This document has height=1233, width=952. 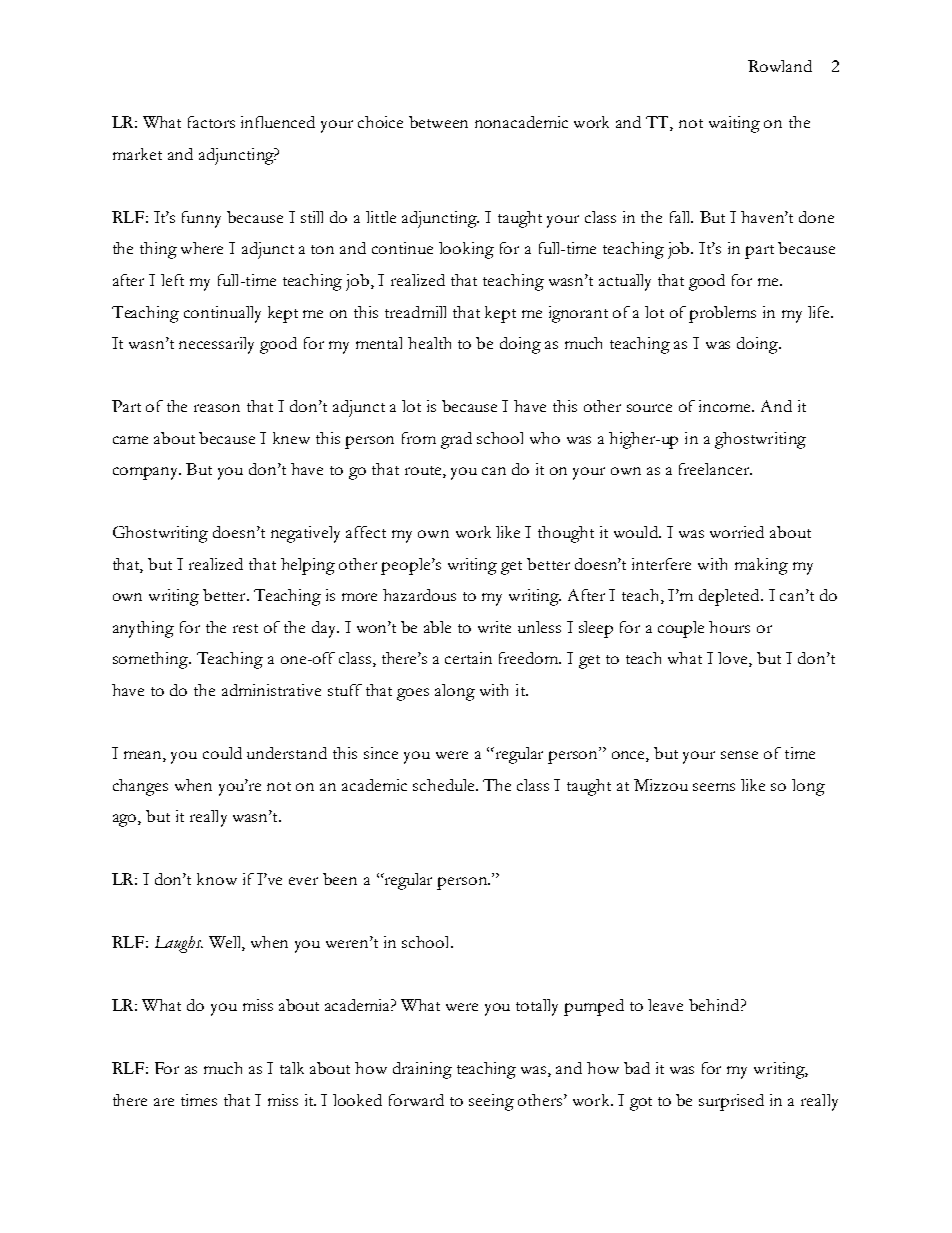 I want to click on schedule, so click(x=445, y=785).
